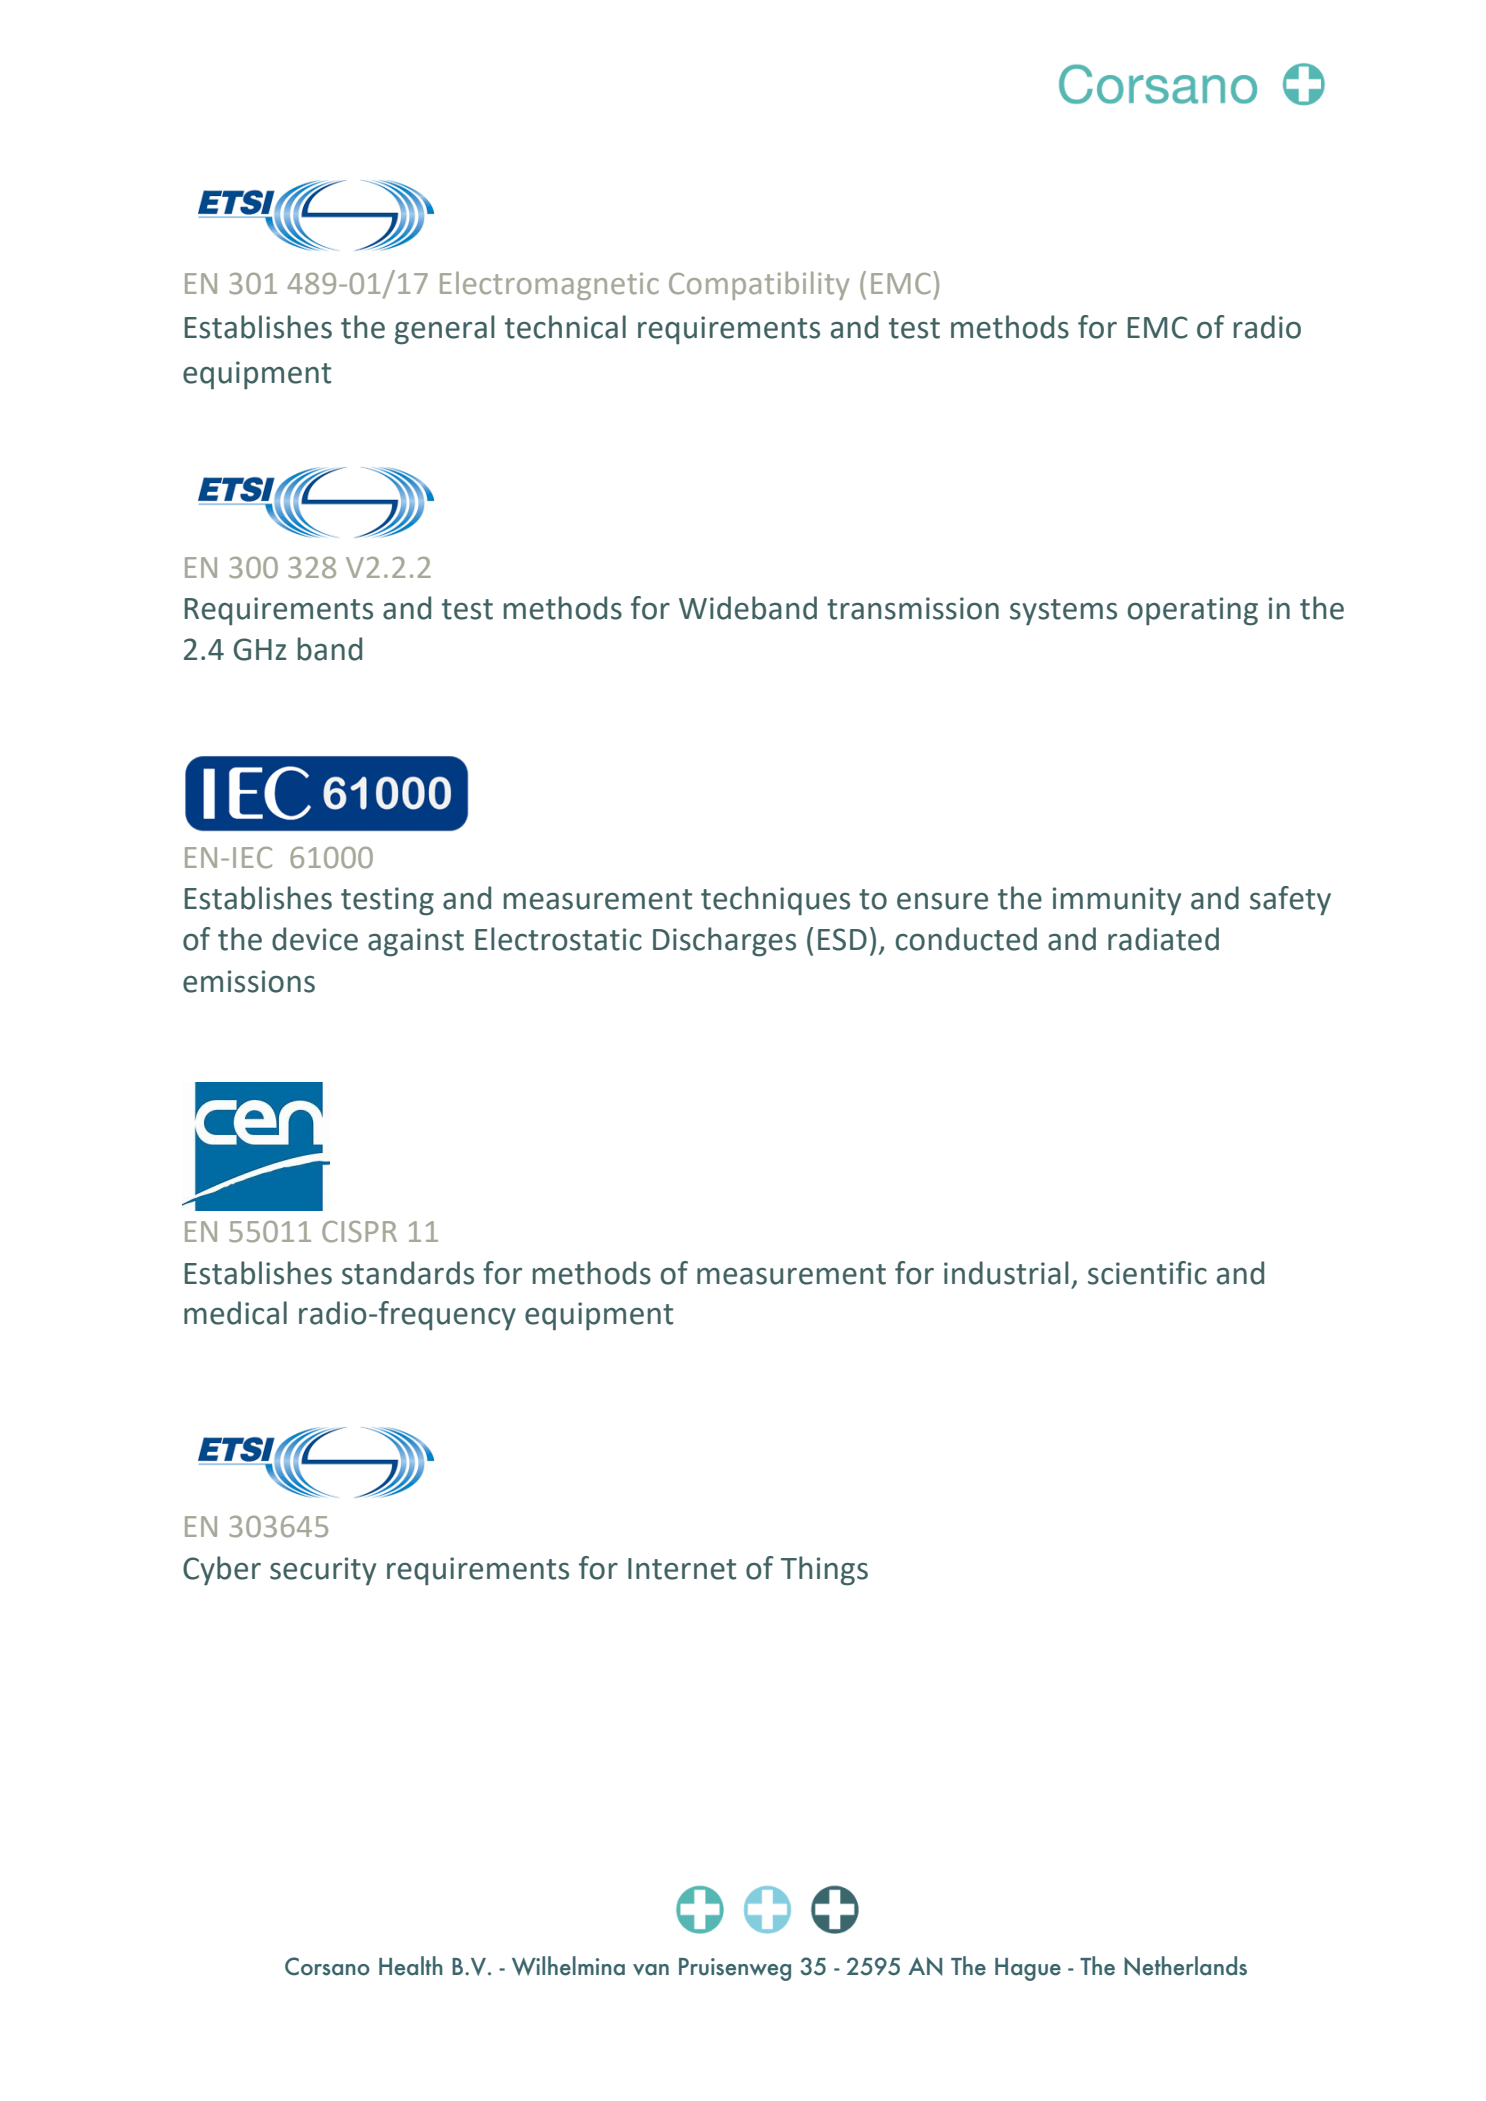 The image size is (1486, 2101). I want to click on Health, so click(411, 1966).
